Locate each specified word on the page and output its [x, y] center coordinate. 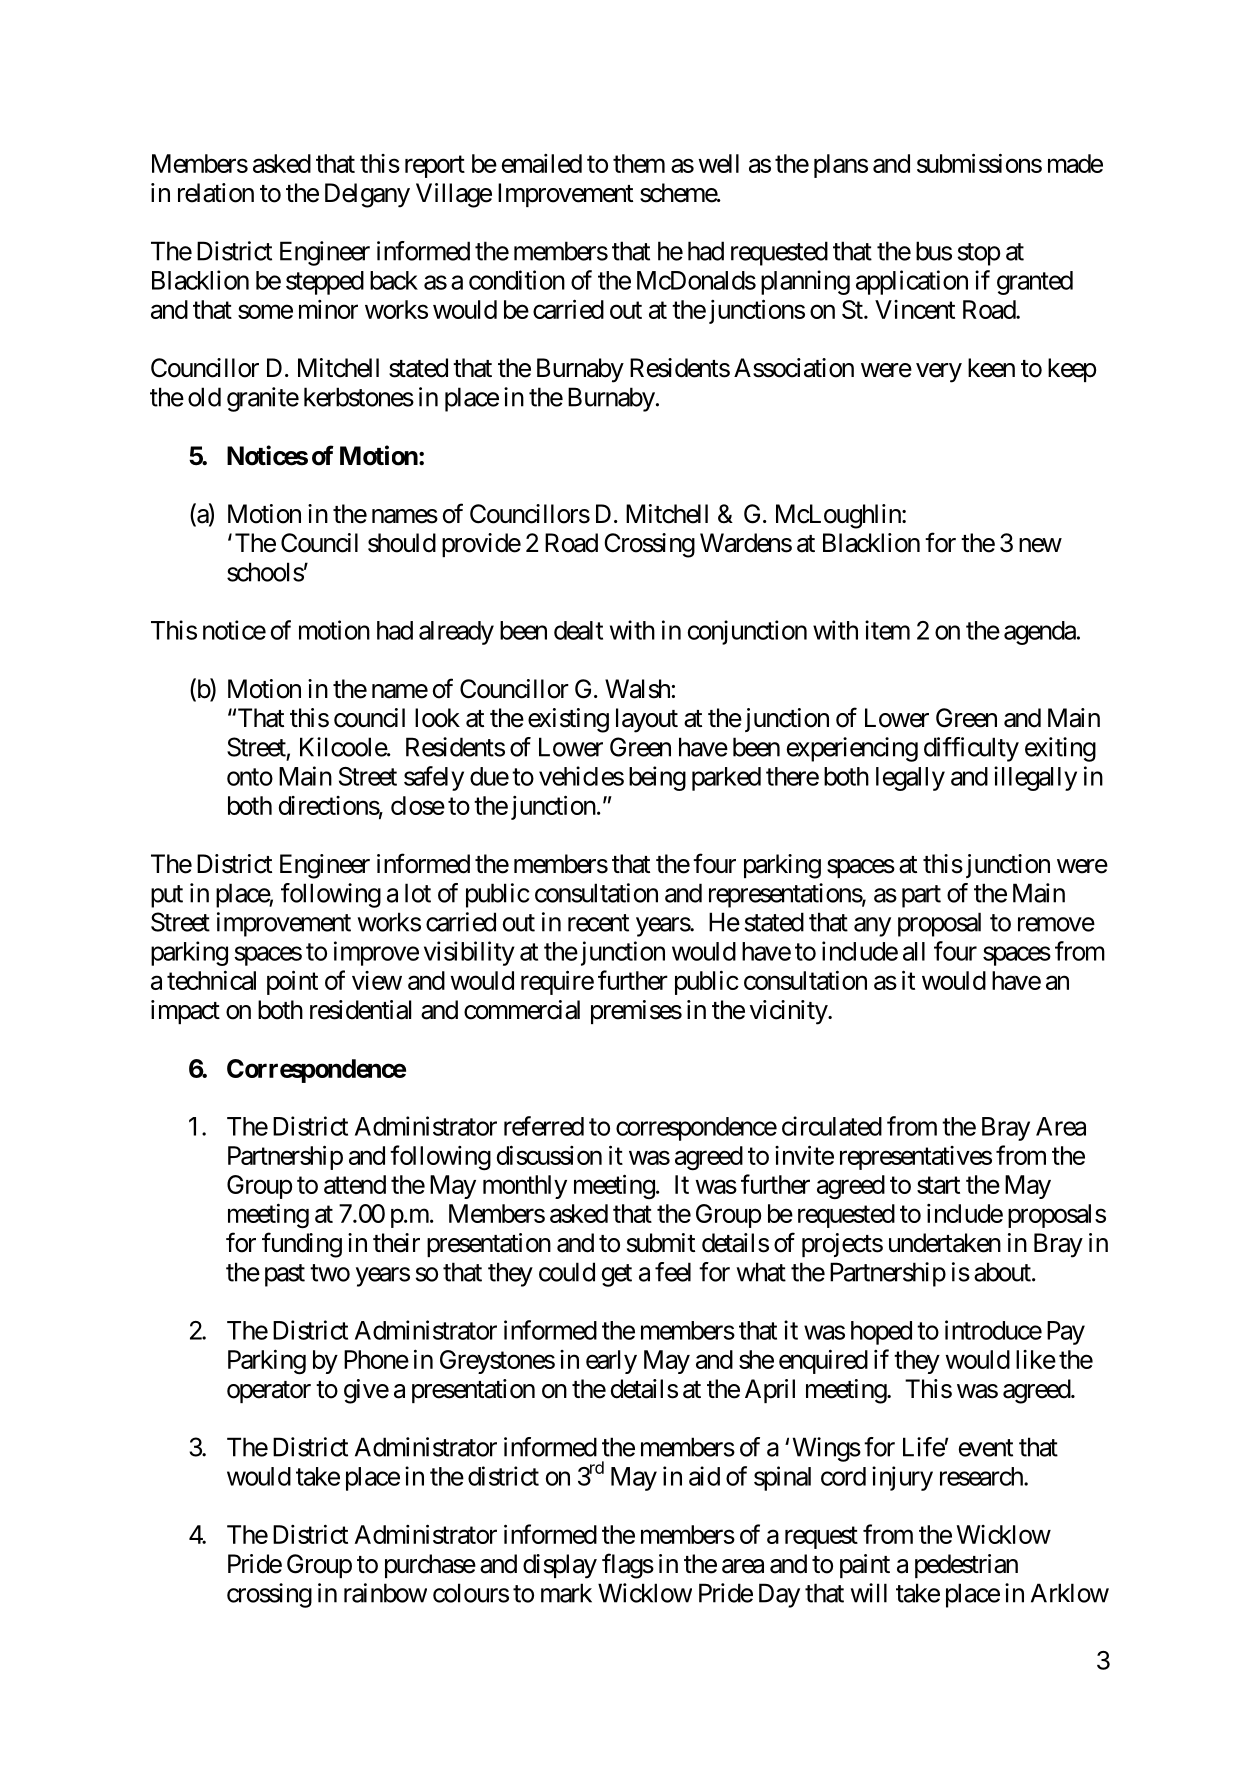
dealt [578, 630]
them [639, 163]
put [167, 896]
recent [598, 923]
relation [216, 193]
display [560, 1566]
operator [269, 1392]
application [912, 282]
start [938, 1185]
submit [661, 1243]
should [402, 543]
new [1040, 545]
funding [302, 1245]
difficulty [971, 749]
